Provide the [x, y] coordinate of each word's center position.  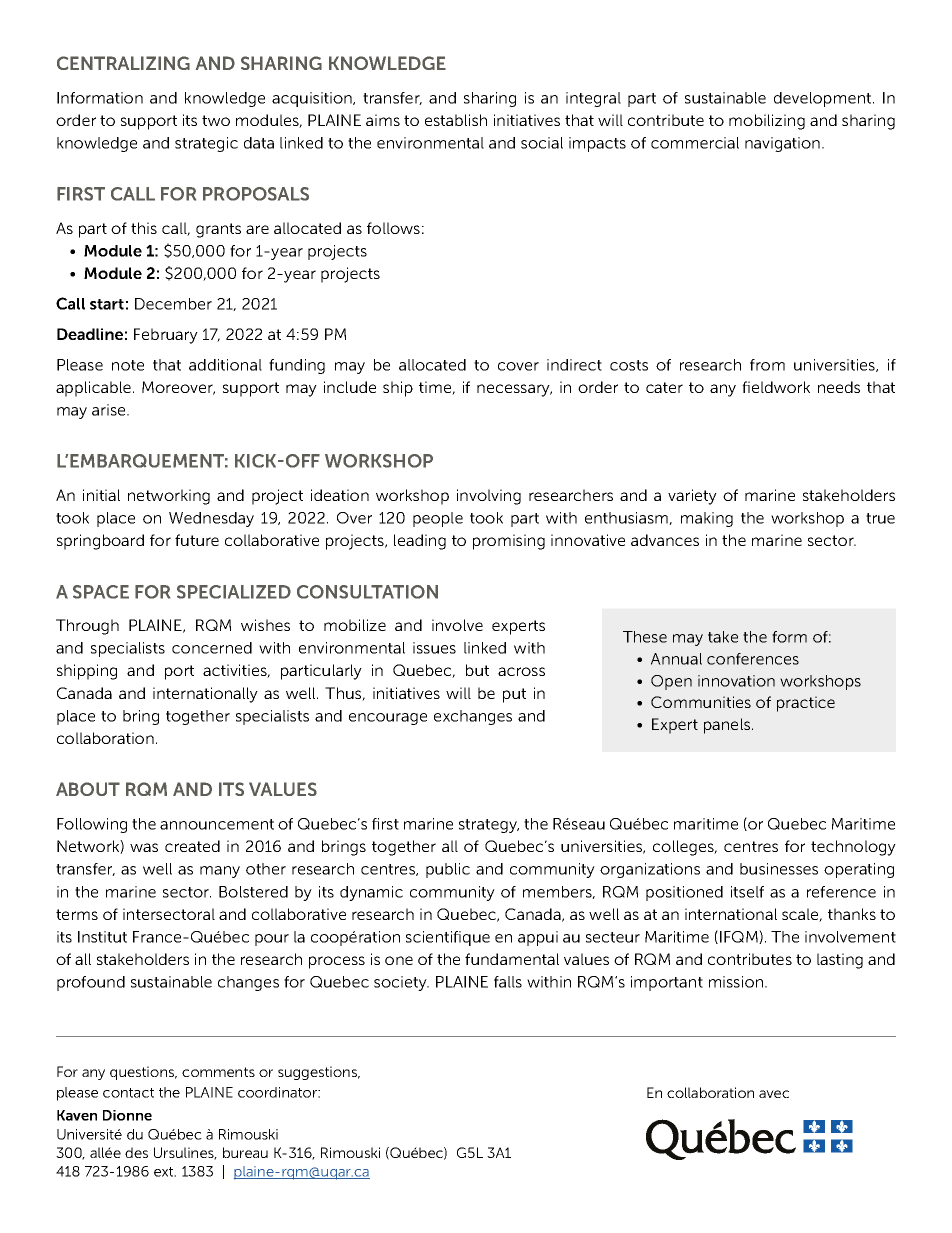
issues [434, 648]
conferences [753, 659]
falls [508, 982]
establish [456, 120]
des [136, 1152]
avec [774, 1094]
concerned [212, 648]
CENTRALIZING [123, 63]
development [824, 99]
